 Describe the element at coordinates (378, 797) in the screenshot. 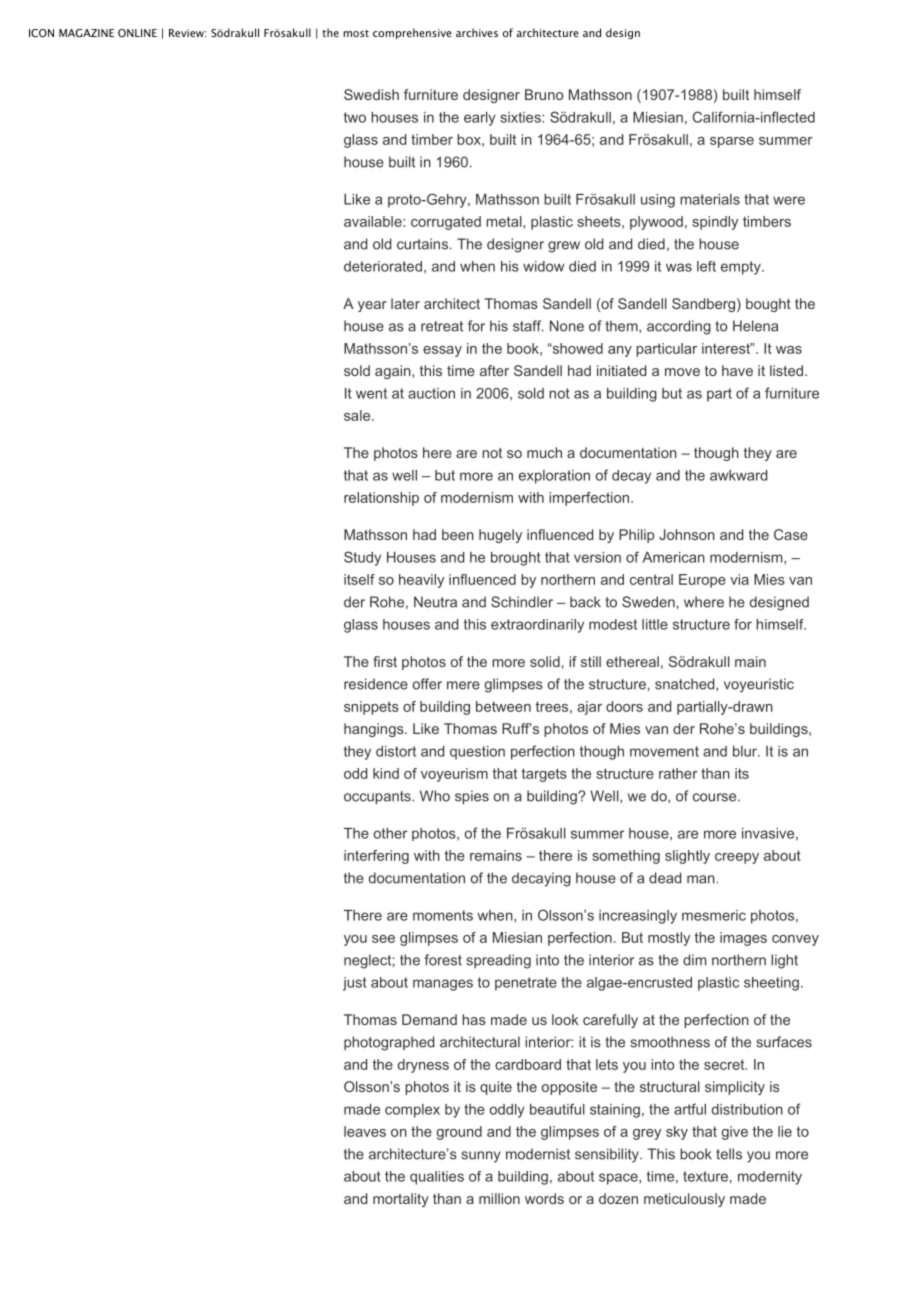

I see `occupants` at that location.
